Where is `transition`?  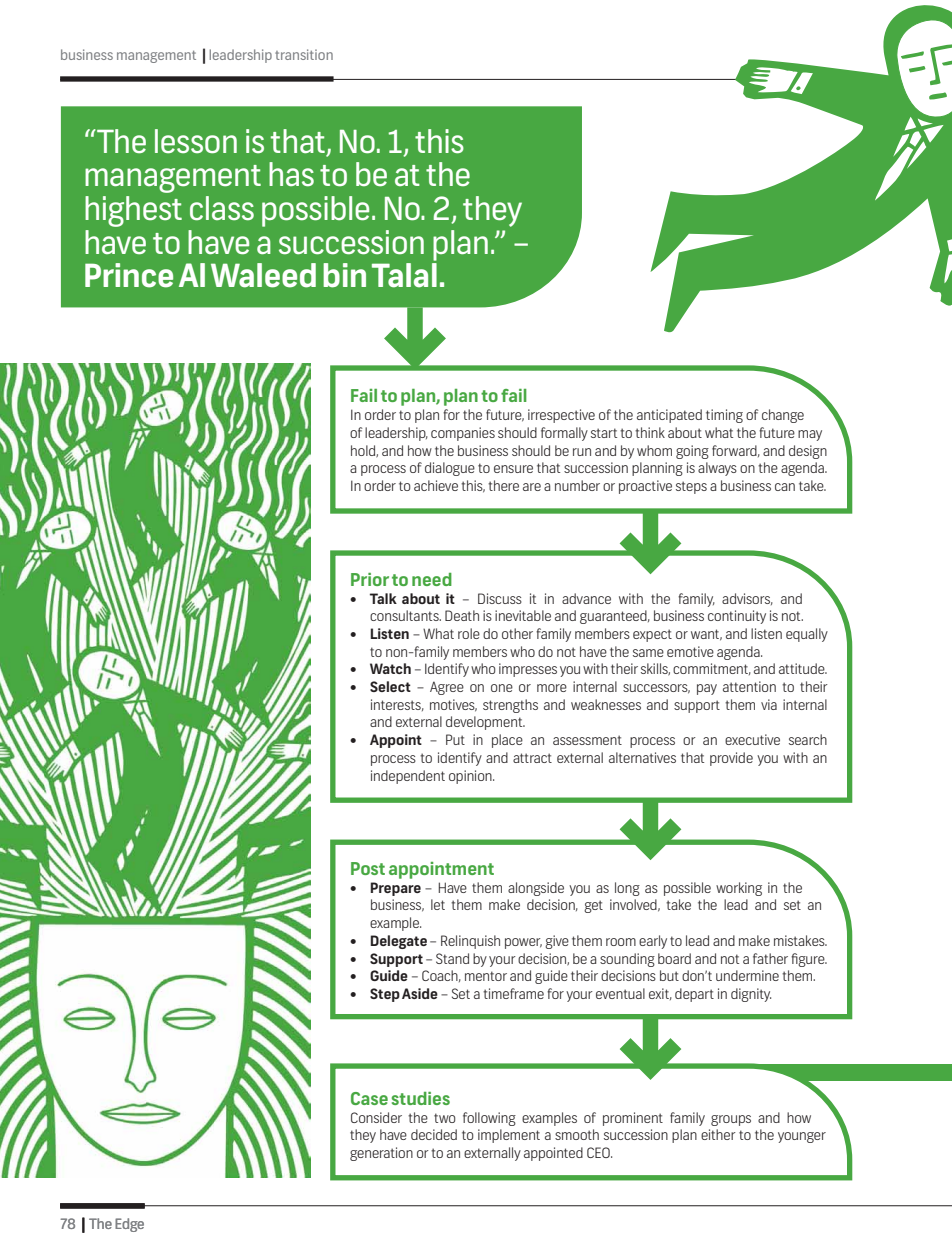
transition is located at coordinates (304, 54).
